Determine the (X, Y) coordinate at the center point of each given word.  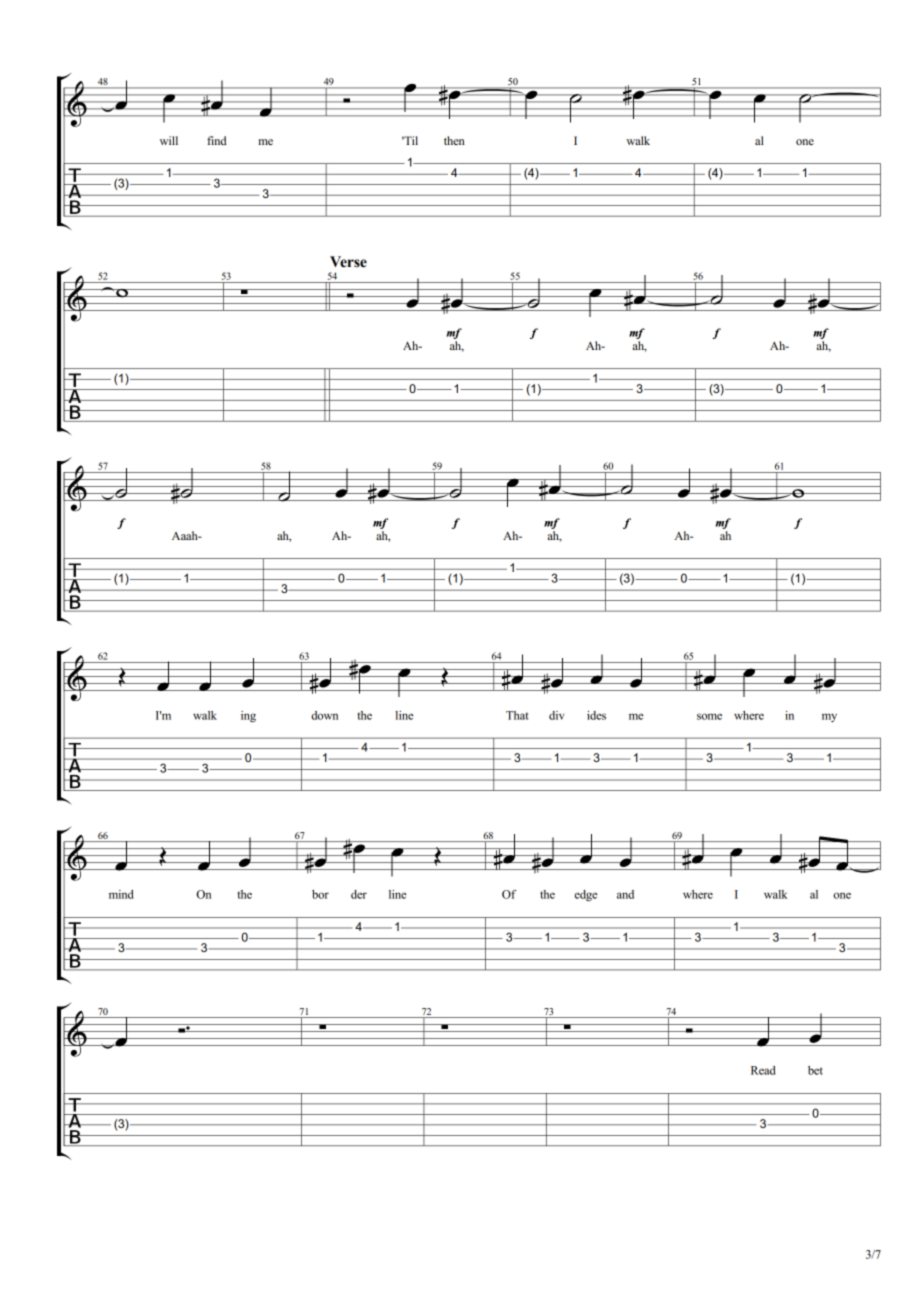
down (324, 715)
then (454, 140)
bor (320, 894)
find (217, 140)
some (709, 716)
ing (248, 717)
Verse (348, 262)
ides (596, 715)
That (517, 715)
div (556, 715)
